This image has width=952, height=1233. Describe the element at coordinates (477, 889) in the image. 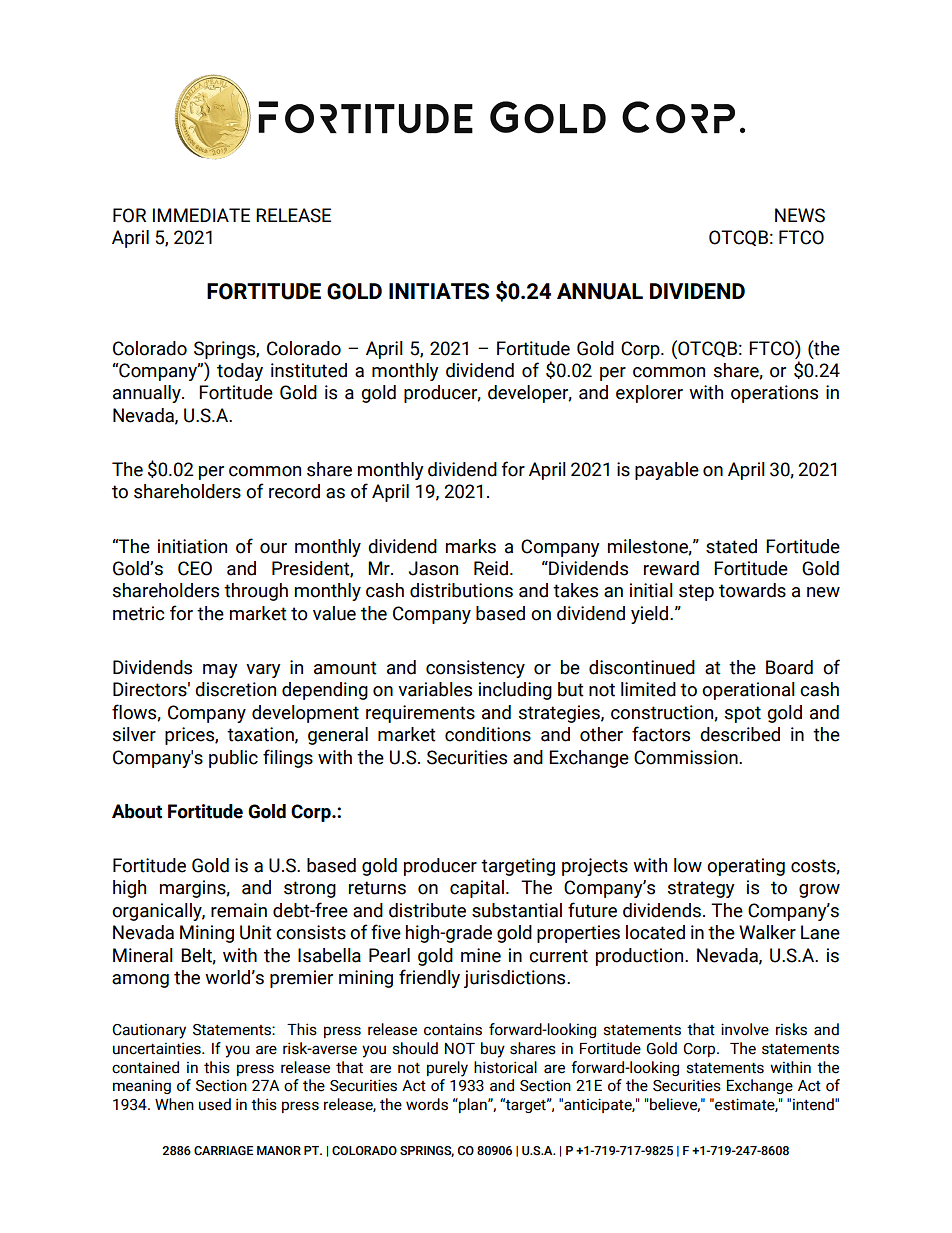

I see `capital` at that location.
